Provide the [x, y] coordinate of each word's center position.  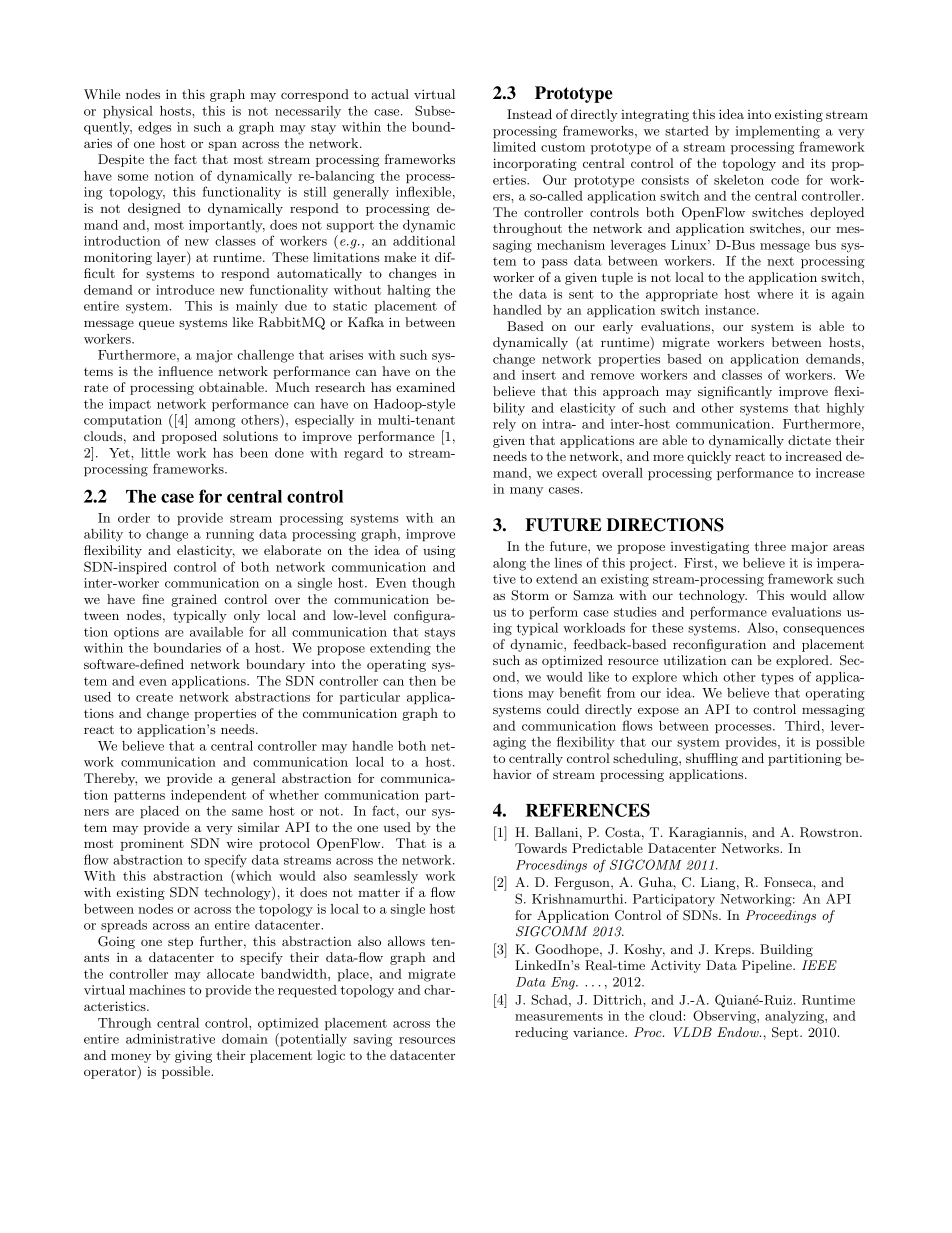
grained [194, 600]
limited [514, 147]
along [509, 564]
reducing [541, 1033]
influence [186, 371]
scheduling [646, 759]
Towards [541, 848]
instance [731, 310]
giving [193, 1056]
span [223, 146]
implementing [778, 132]
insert [539, 375]
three [770, 546]
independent [208, 796]
